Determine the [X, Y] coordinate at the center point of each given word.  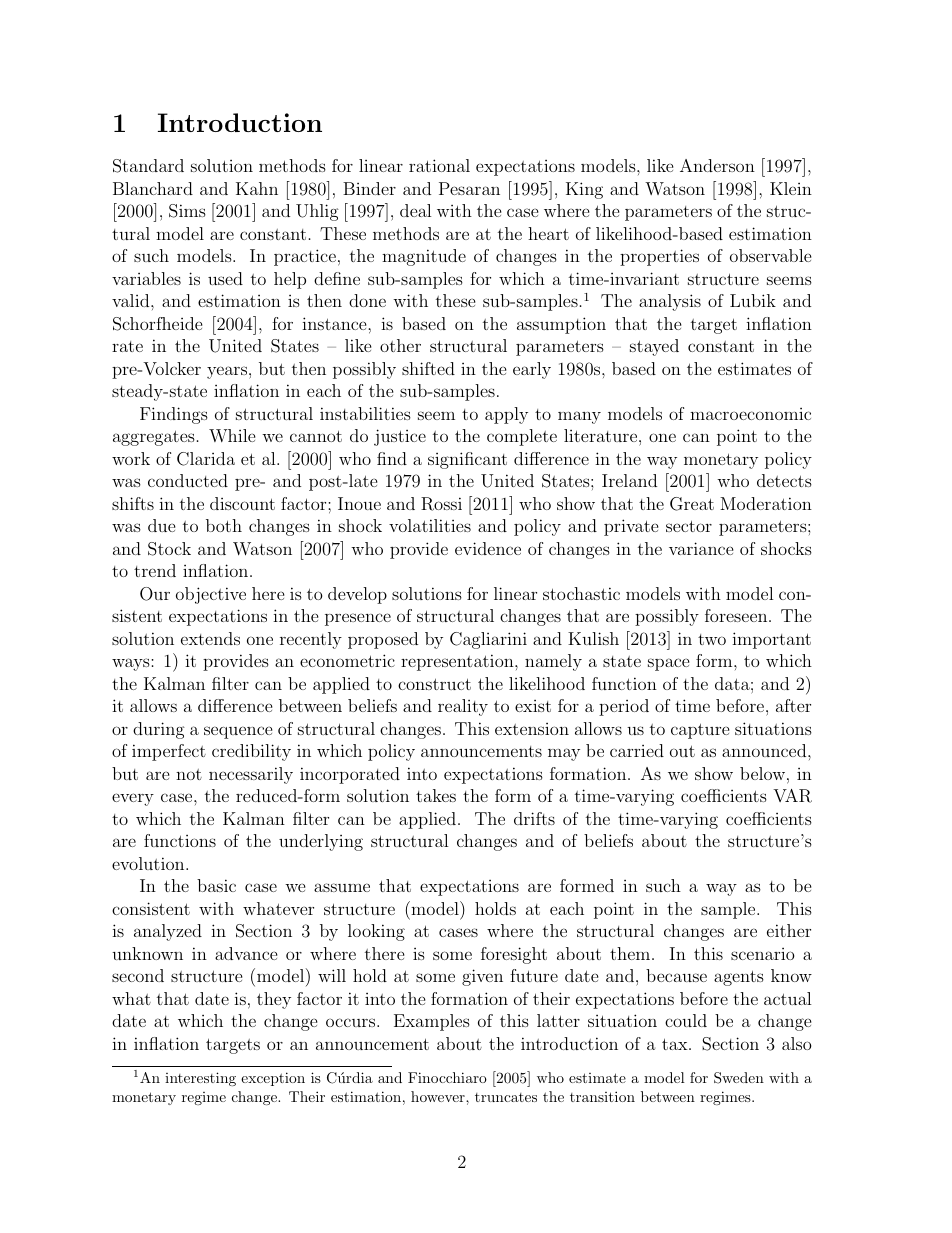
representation [458, 662]
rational [439, 165]
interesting [200, 1079]
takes [436, 795]
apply [506, 415]
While [232, 435]
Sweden [739, 1078]
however [439, 1096]
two [712, 639]
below [762, 773]
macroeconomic [750, 414]
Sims [187, 211]
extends [210, 638]
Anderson [717, 165]
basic [216, 885]
